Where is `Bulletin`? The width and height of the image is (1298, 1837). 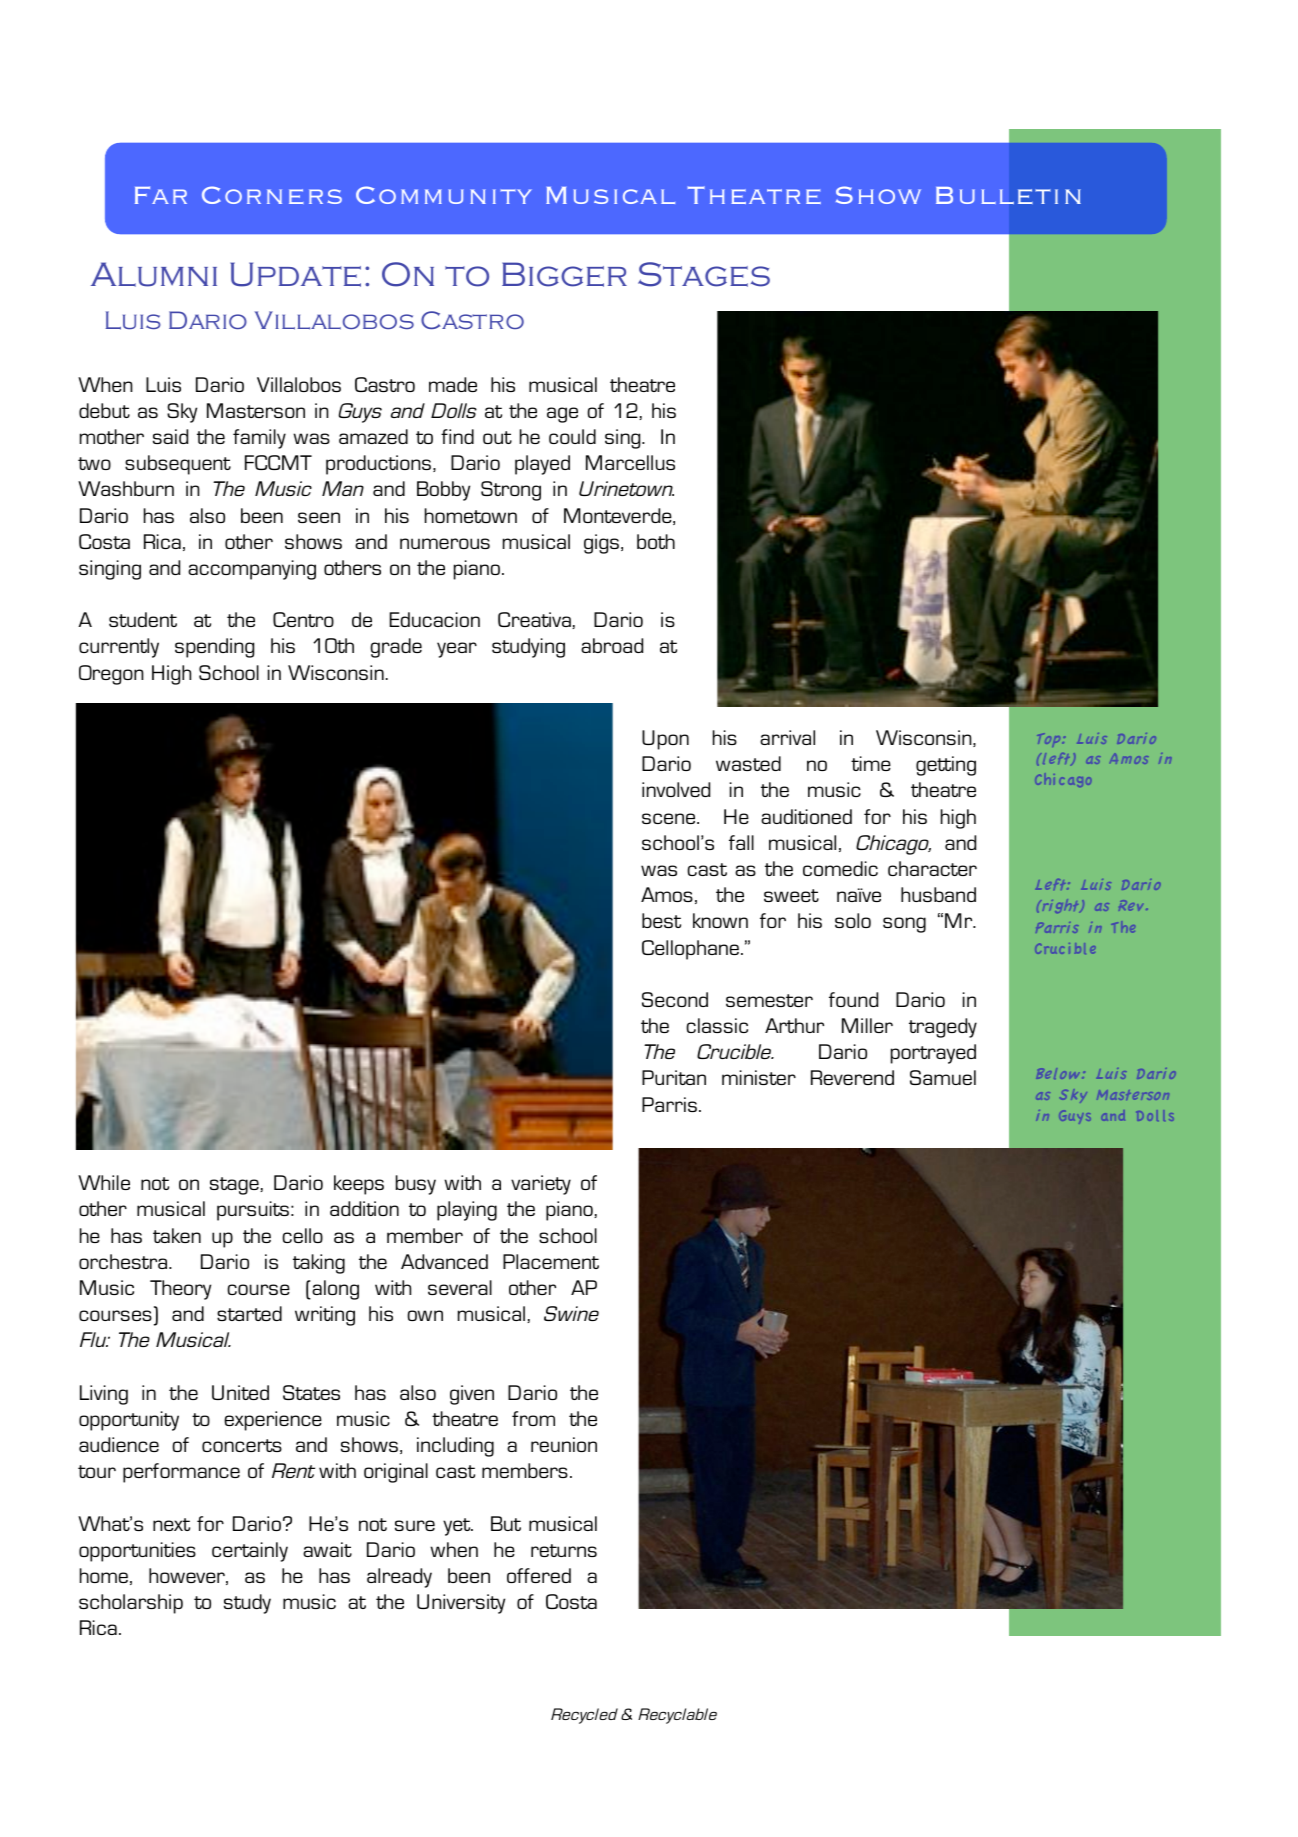
Bulletin is located at coordinates (1008, 195).
